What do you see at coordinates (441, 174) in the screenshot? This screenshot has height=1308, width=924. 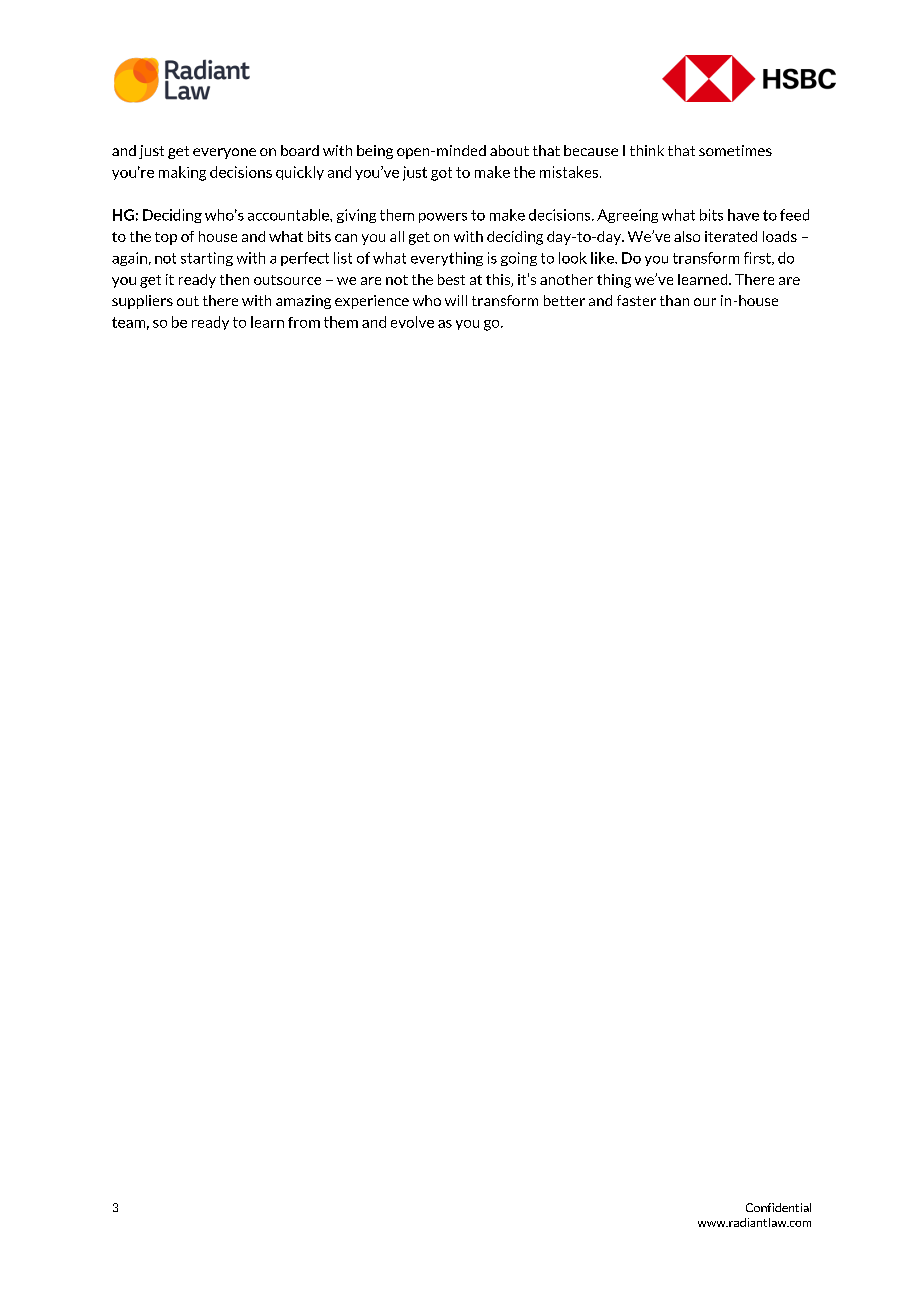 I see `got` at bounding box center [441, 174].
